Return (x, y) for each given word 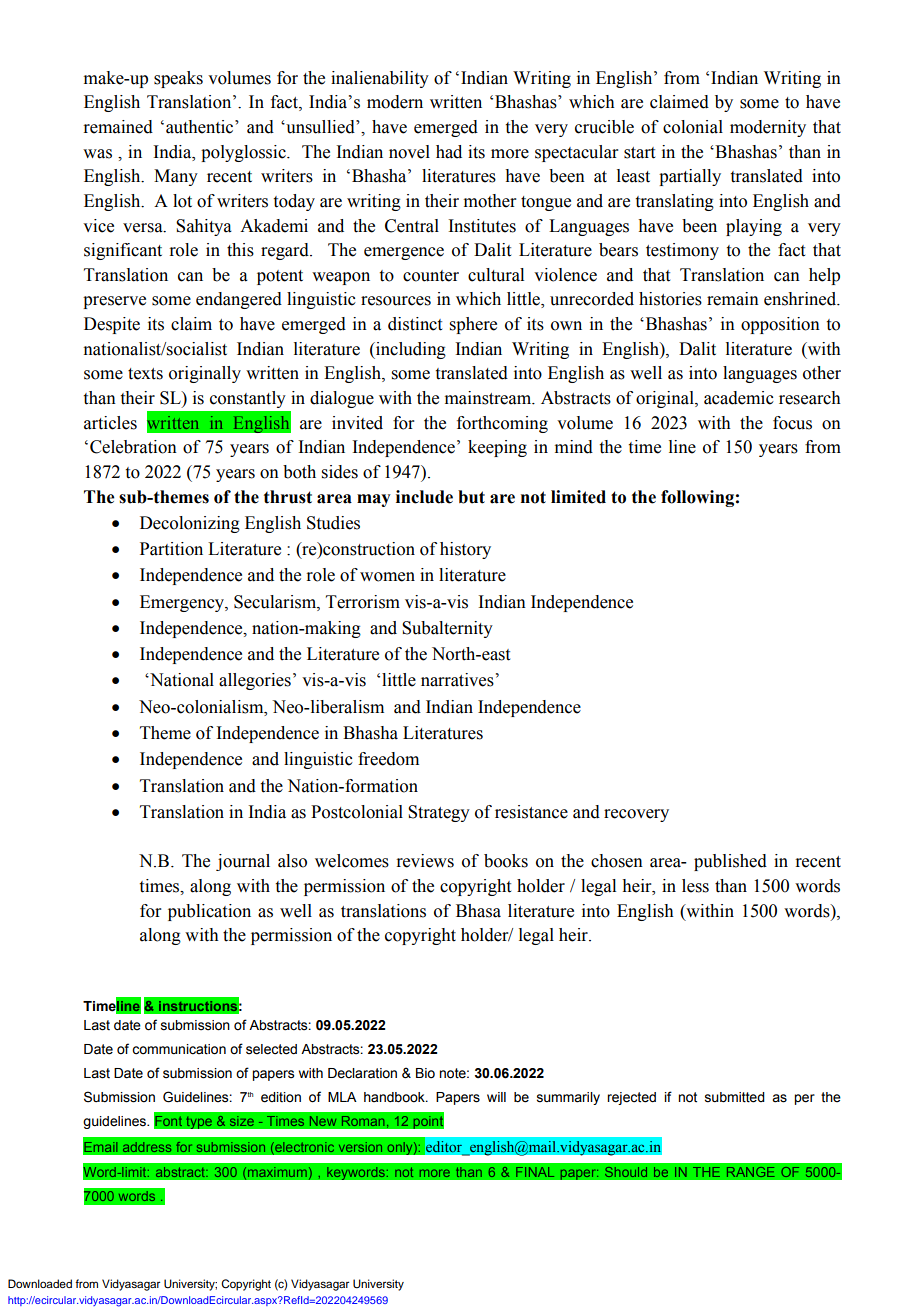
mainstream (489, 398)
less (695, 886)
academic (739, 398)
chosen (617, 861)
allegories (255, 681)
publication (209, 912)
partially (690, 177)
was (97, 154)
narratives (457, 680)
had (449, 152)
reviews (425, 861)
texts (145, 374)
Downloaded (40, 1283)
